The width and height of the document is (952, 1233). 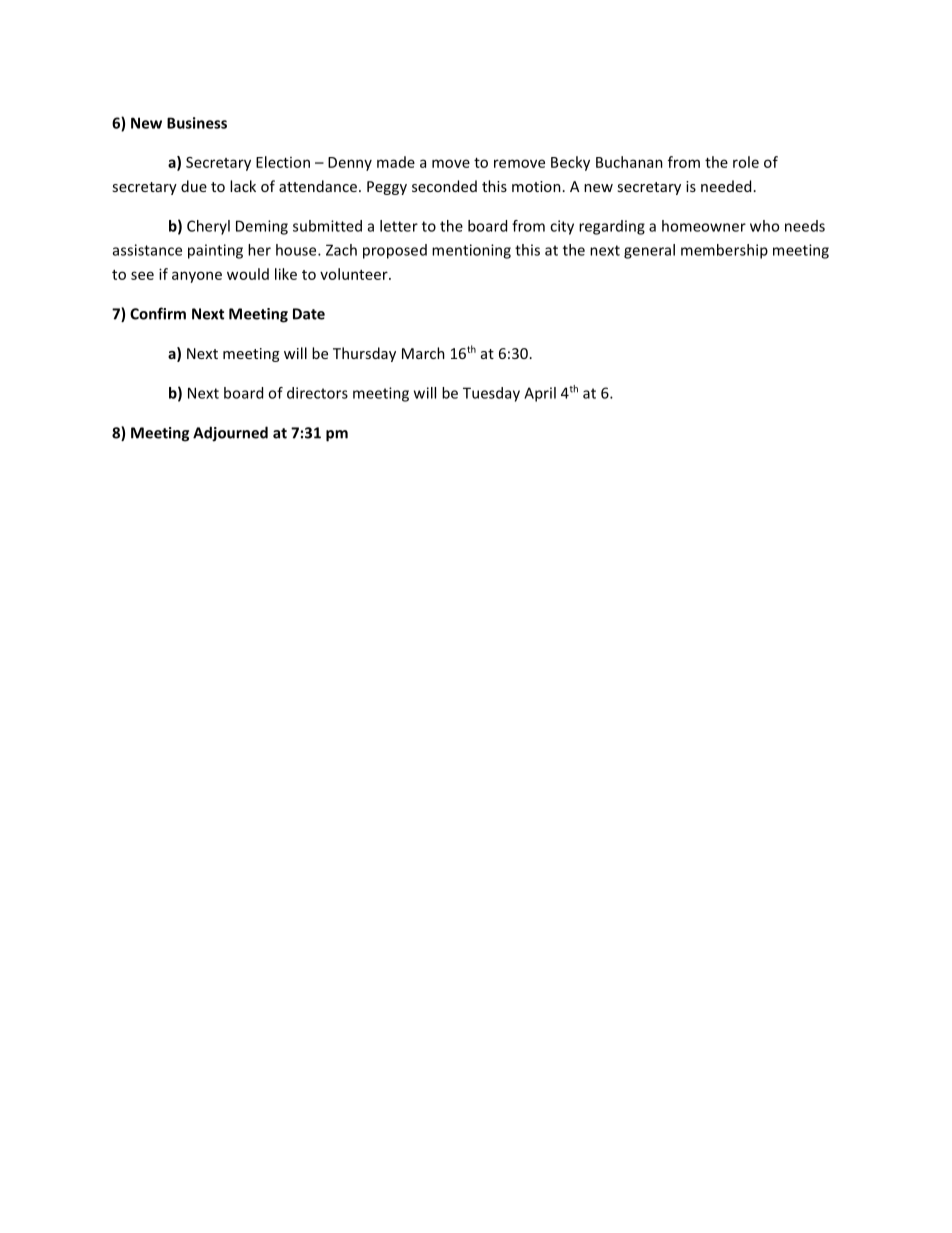 What do you see at coordinates (444, 186) in the document?
I see `seconded` at bounding box center [444, 186].
